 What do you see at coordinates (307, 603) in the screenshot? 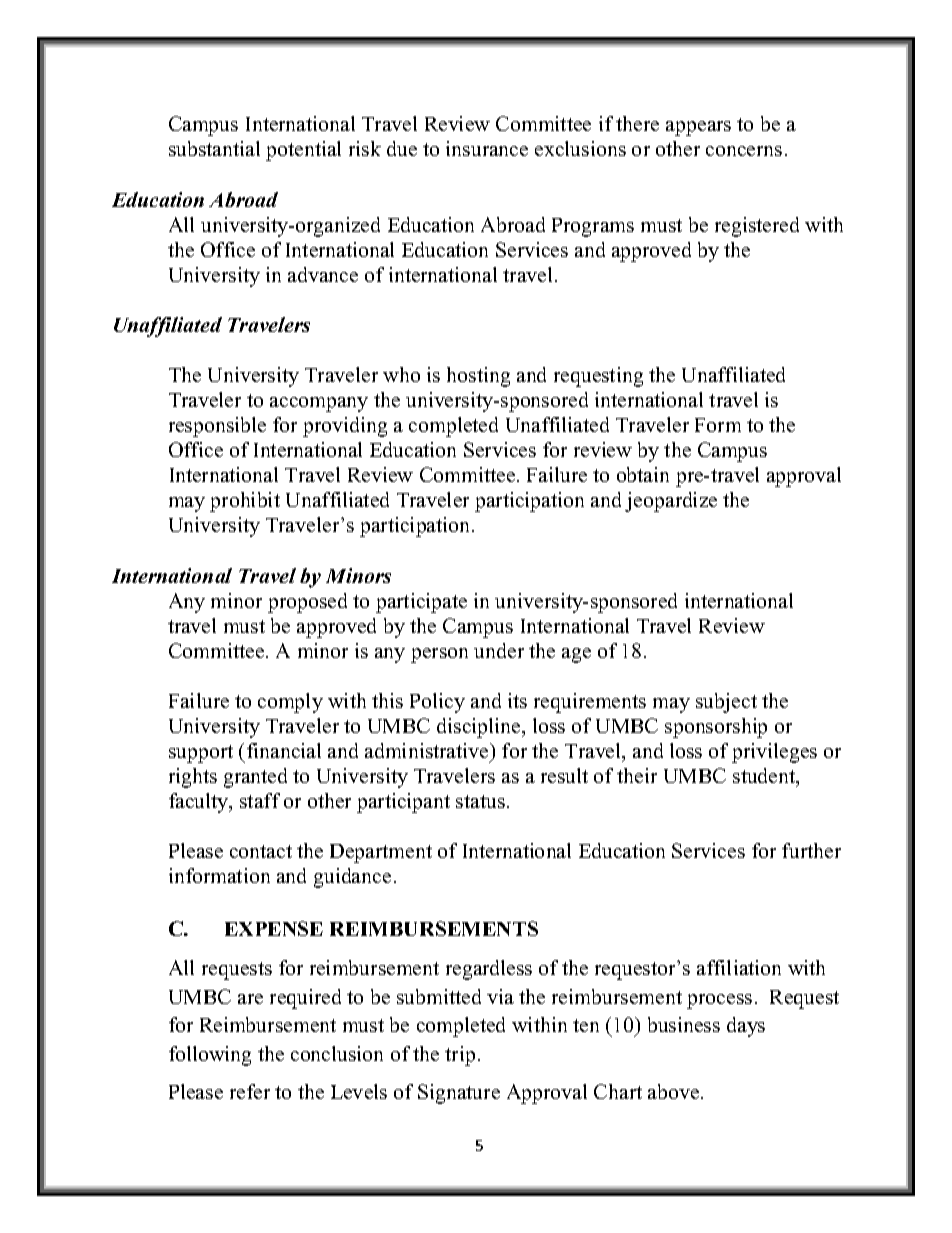
I see `proposed` at bounding box center [307, 603].
